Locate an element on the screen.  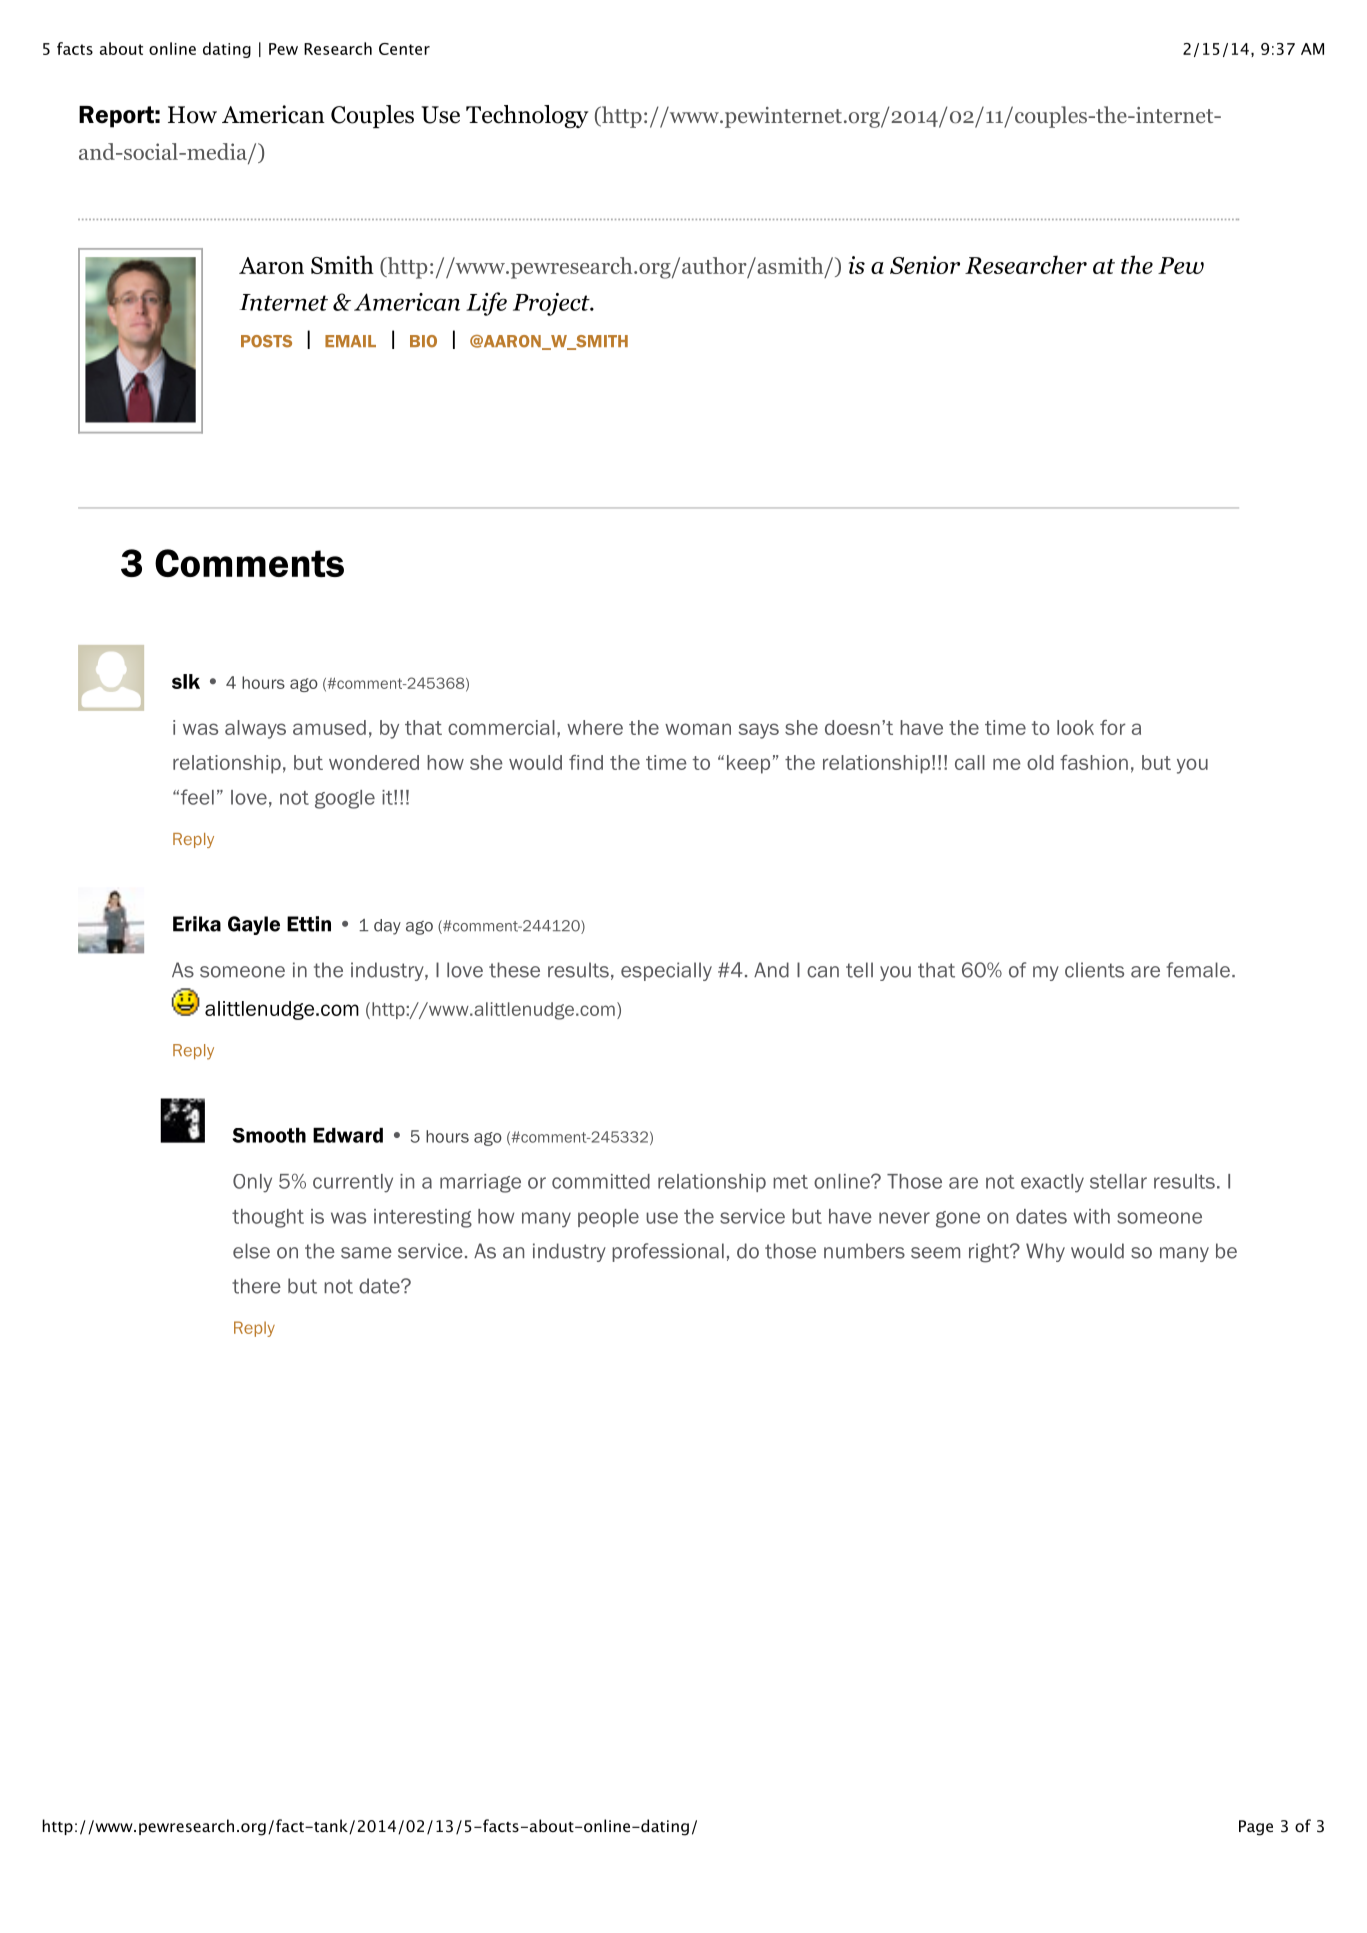
Why is located at coordinates (1045, 1252).
